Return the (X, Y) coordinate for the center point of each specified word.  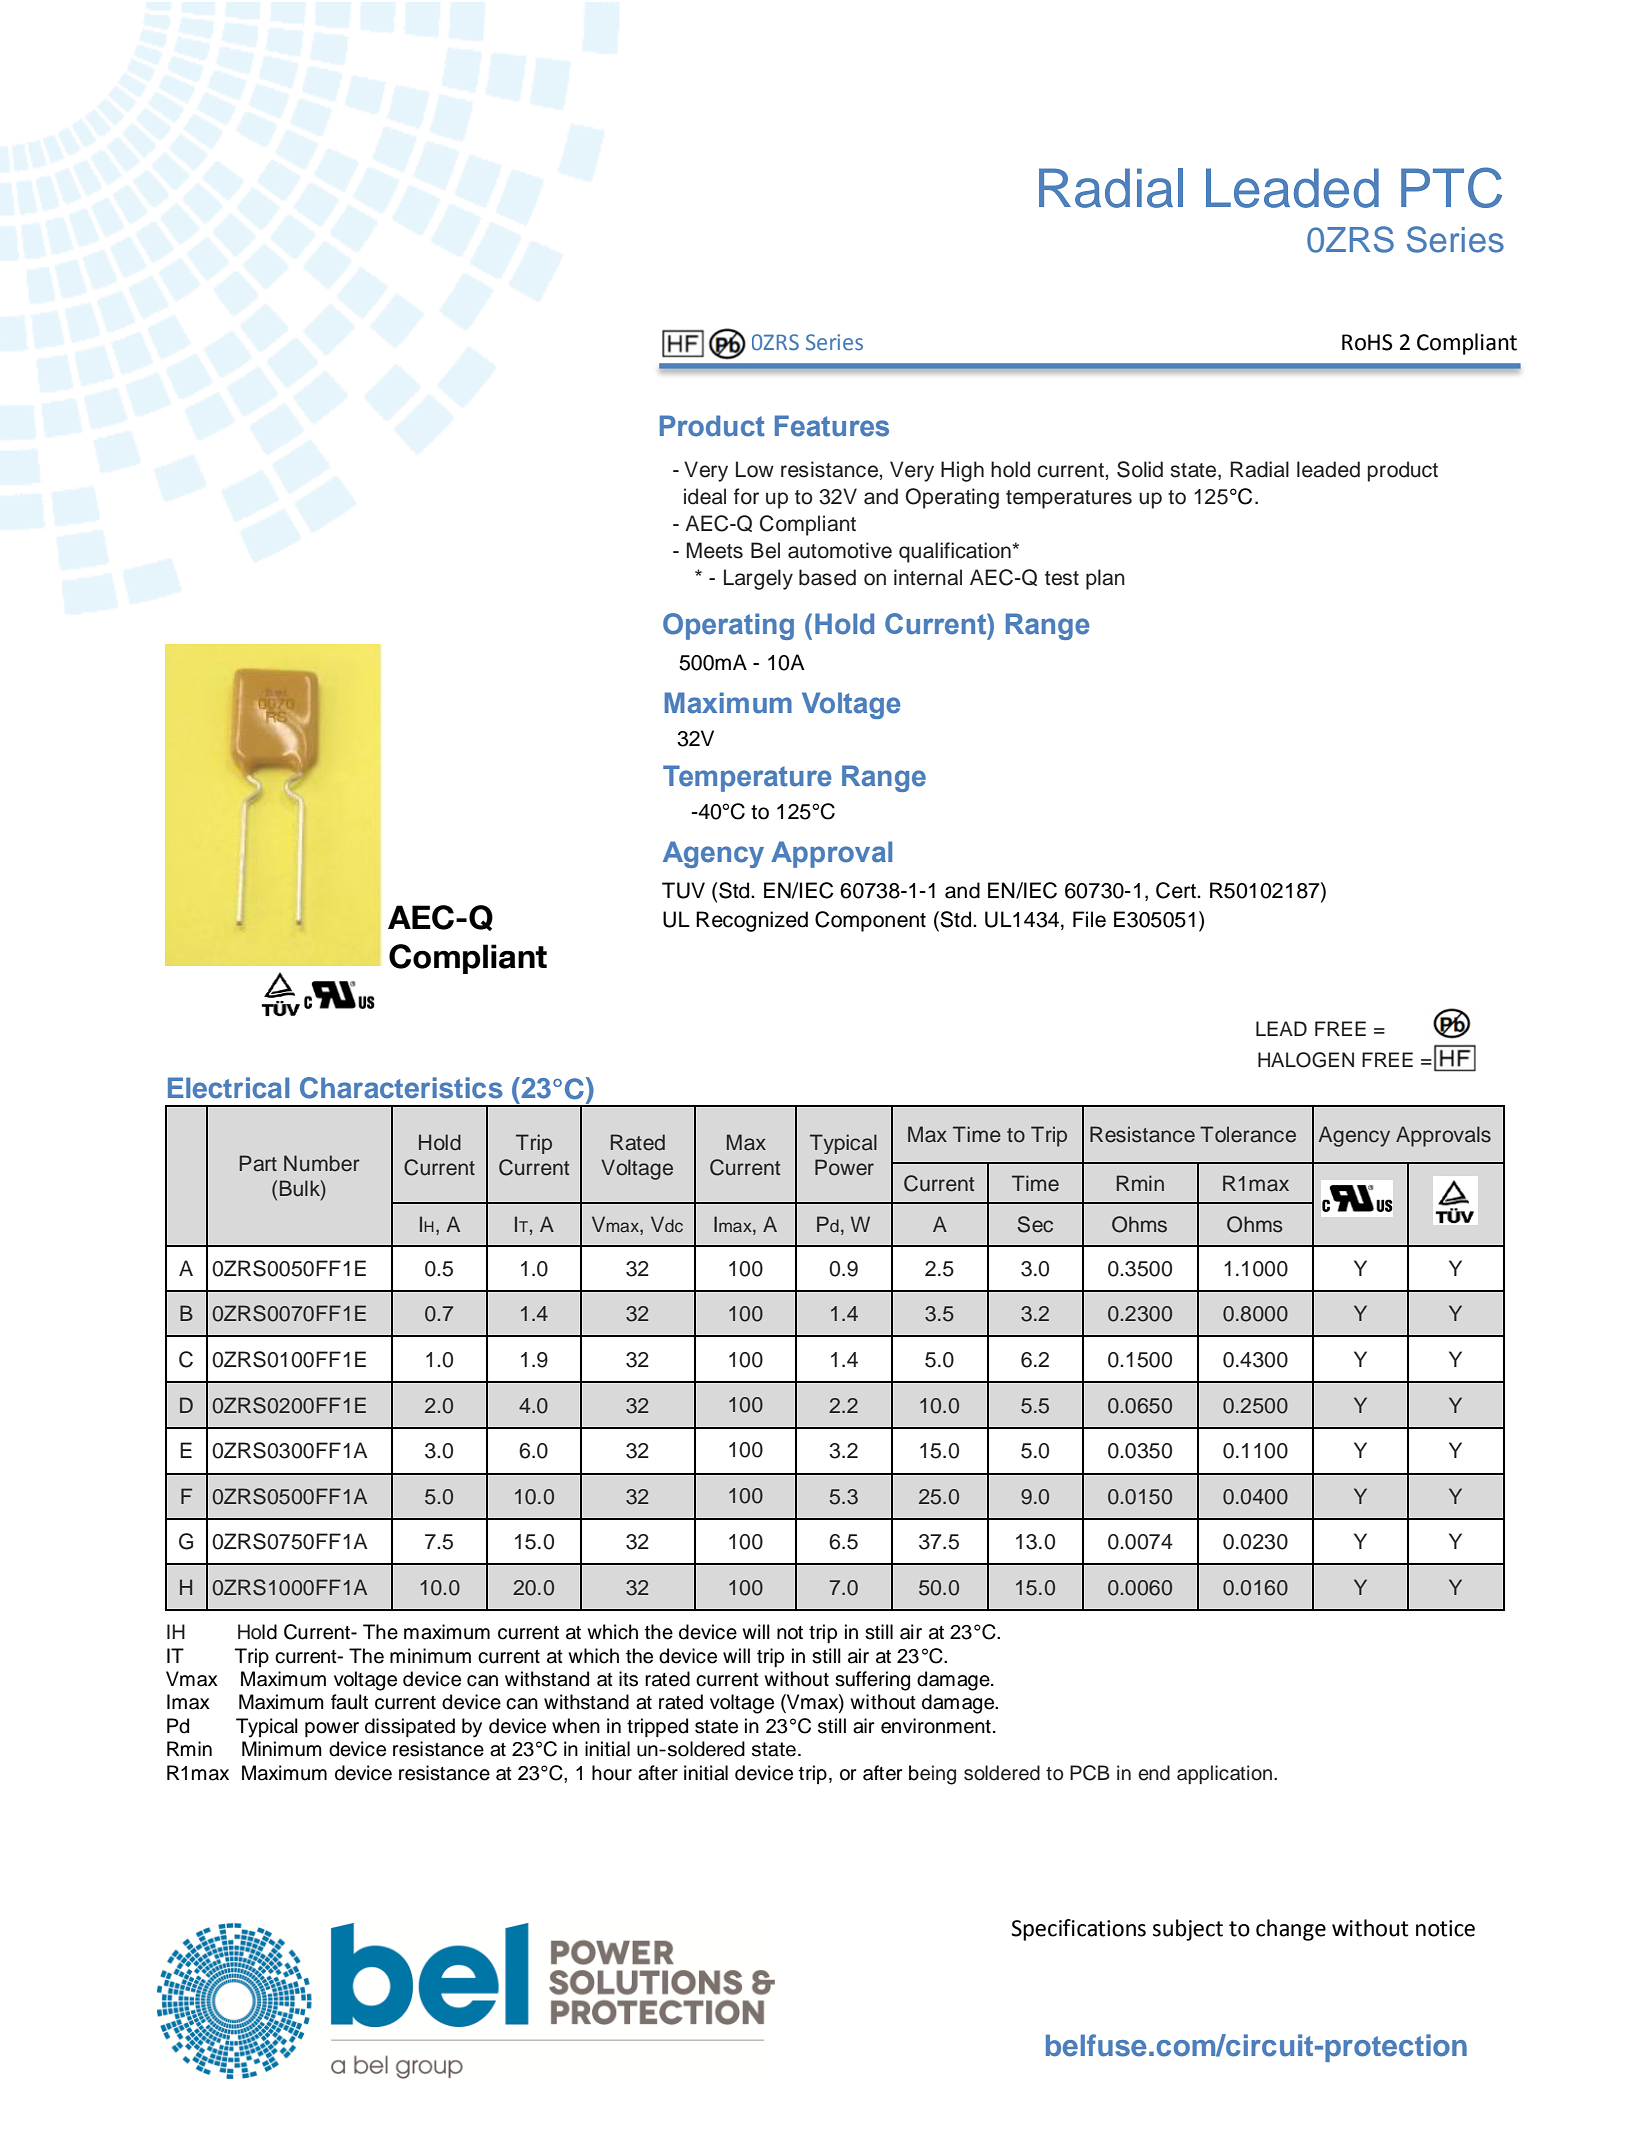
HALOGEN (1306, 1060)
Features (832, 426)
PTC (1451, 187)
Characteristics (401, 1088)
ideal (705, 496)
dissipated (410, 1727)
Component (870, 921)
